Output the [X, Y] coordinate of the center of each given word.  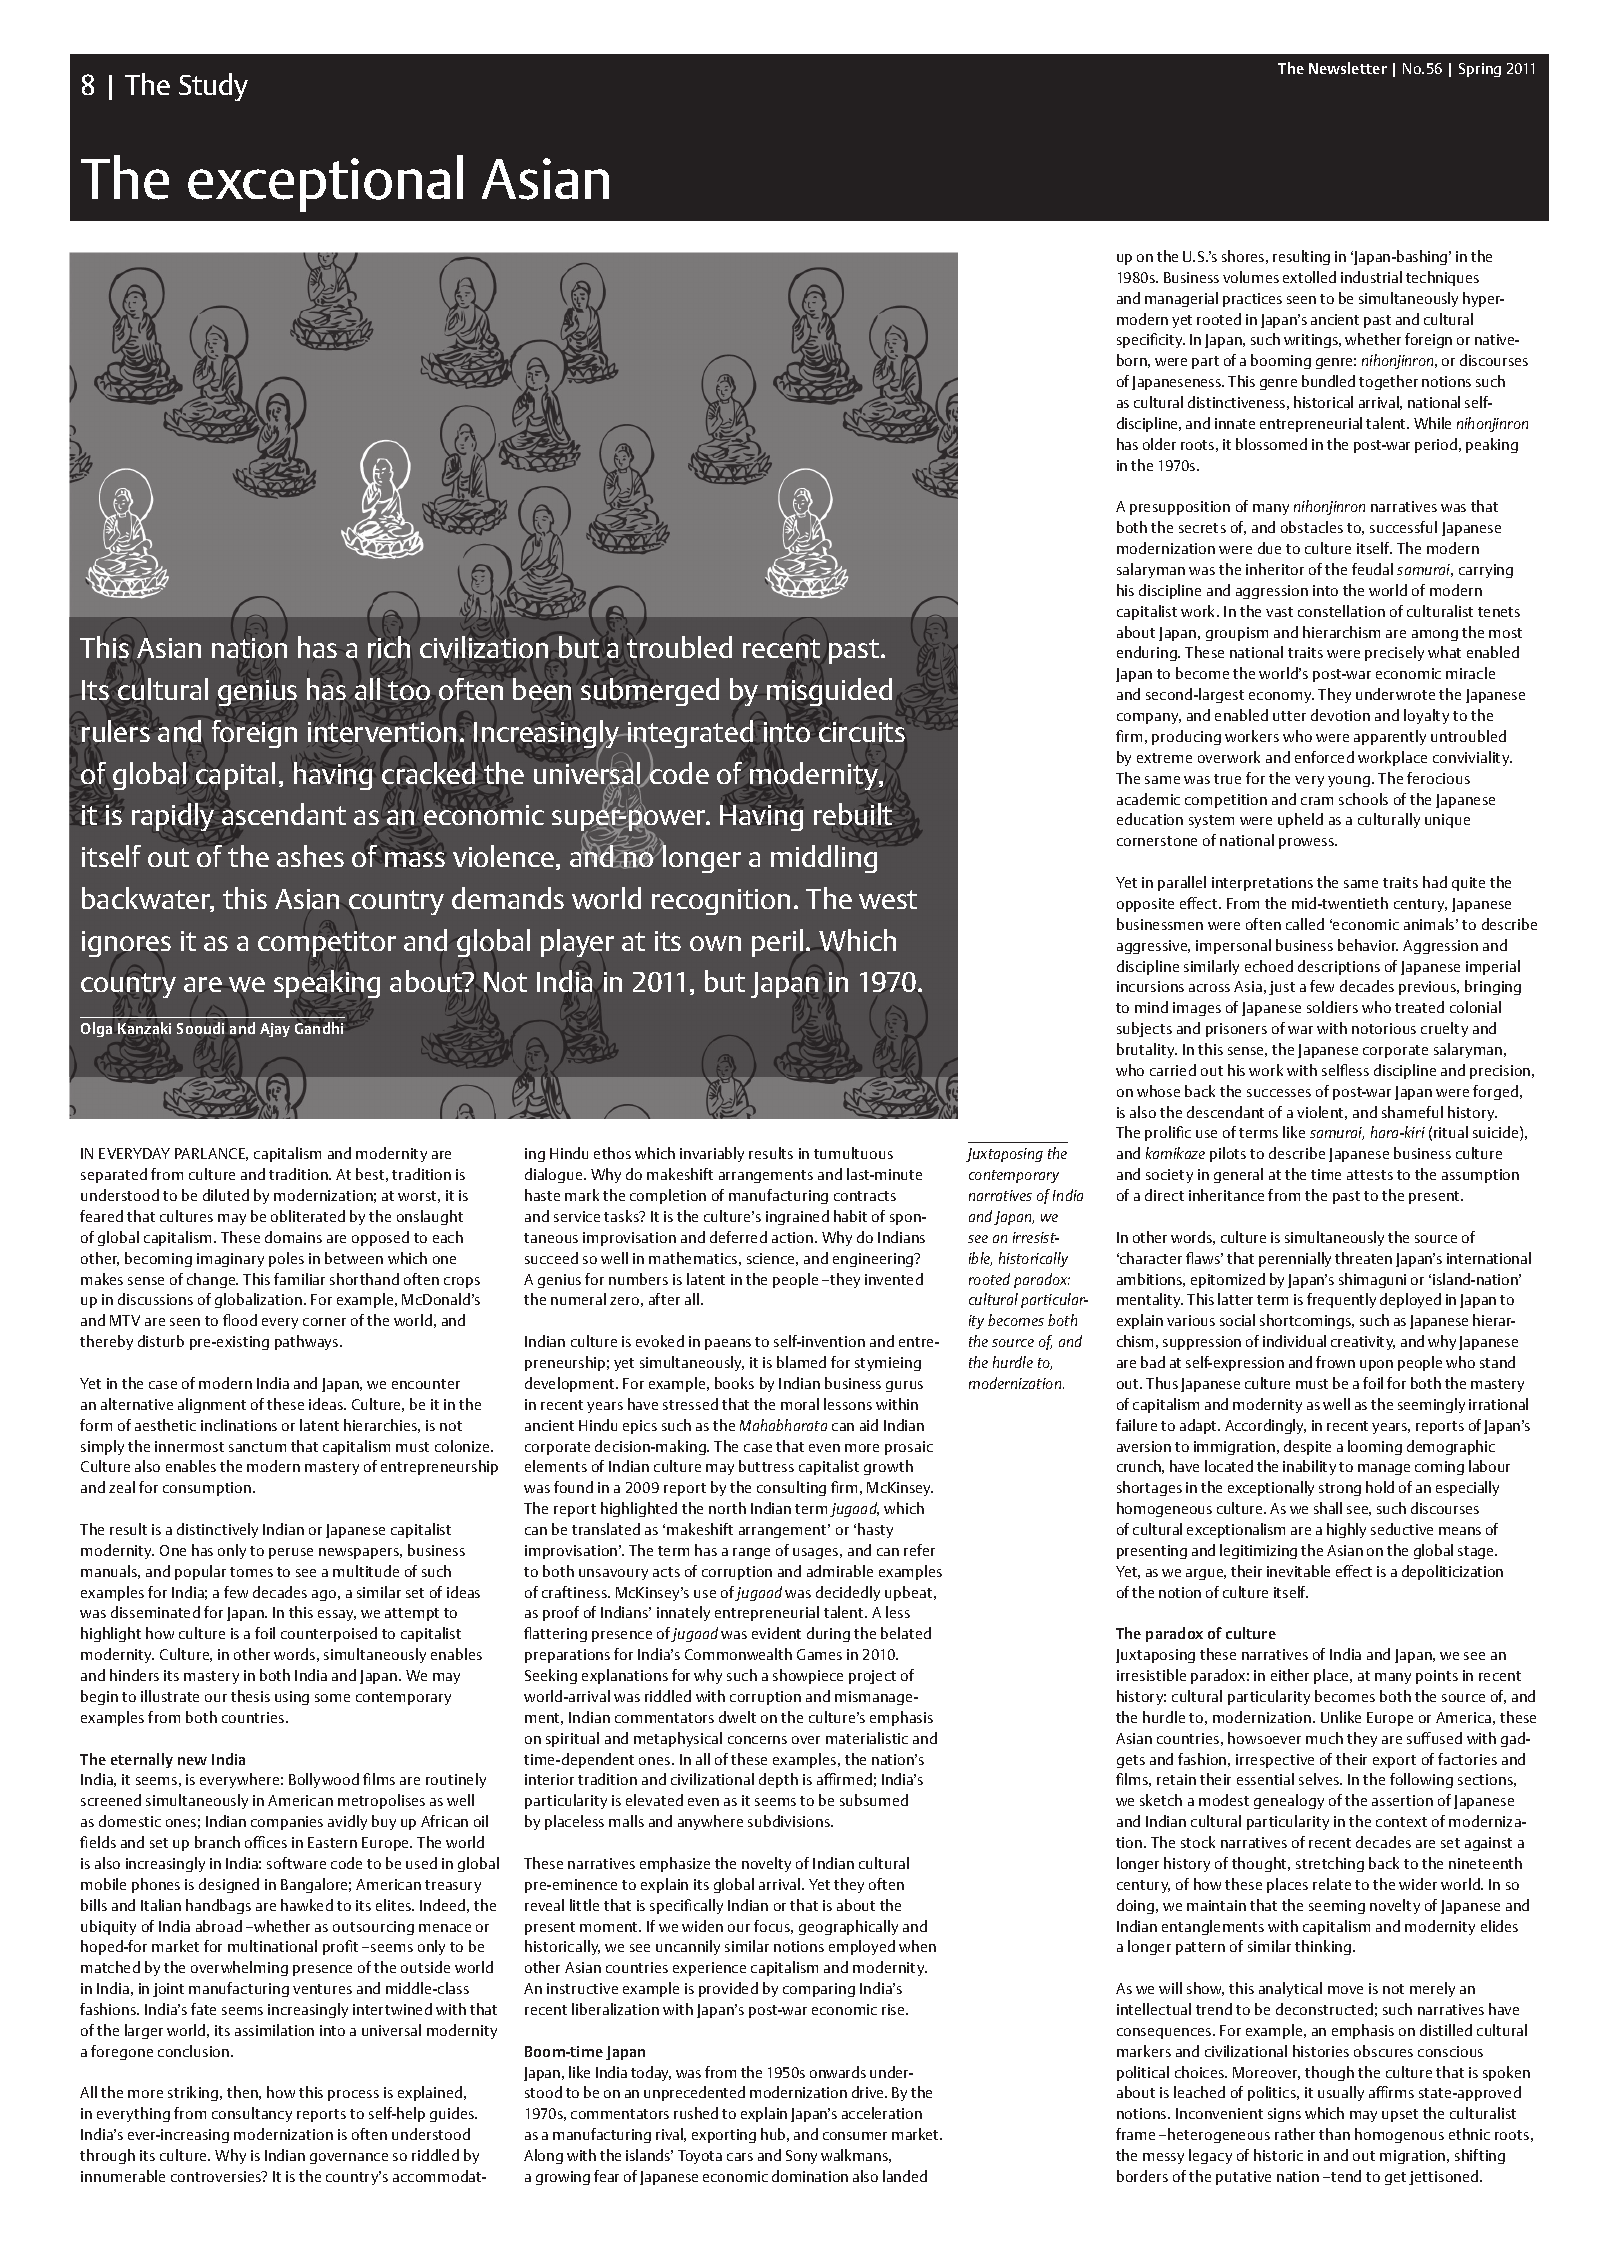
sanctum [257, 1447]
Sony [801, 2157]
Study [213, 87]
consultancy [252, 2114]
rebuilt [853, 814]
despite [1307, 1447]
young [1349, 781]
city [1172, 341]
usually [1341, 2093]
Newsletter [1348, 68]
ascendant [284, 814]
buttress [766, 1466]
